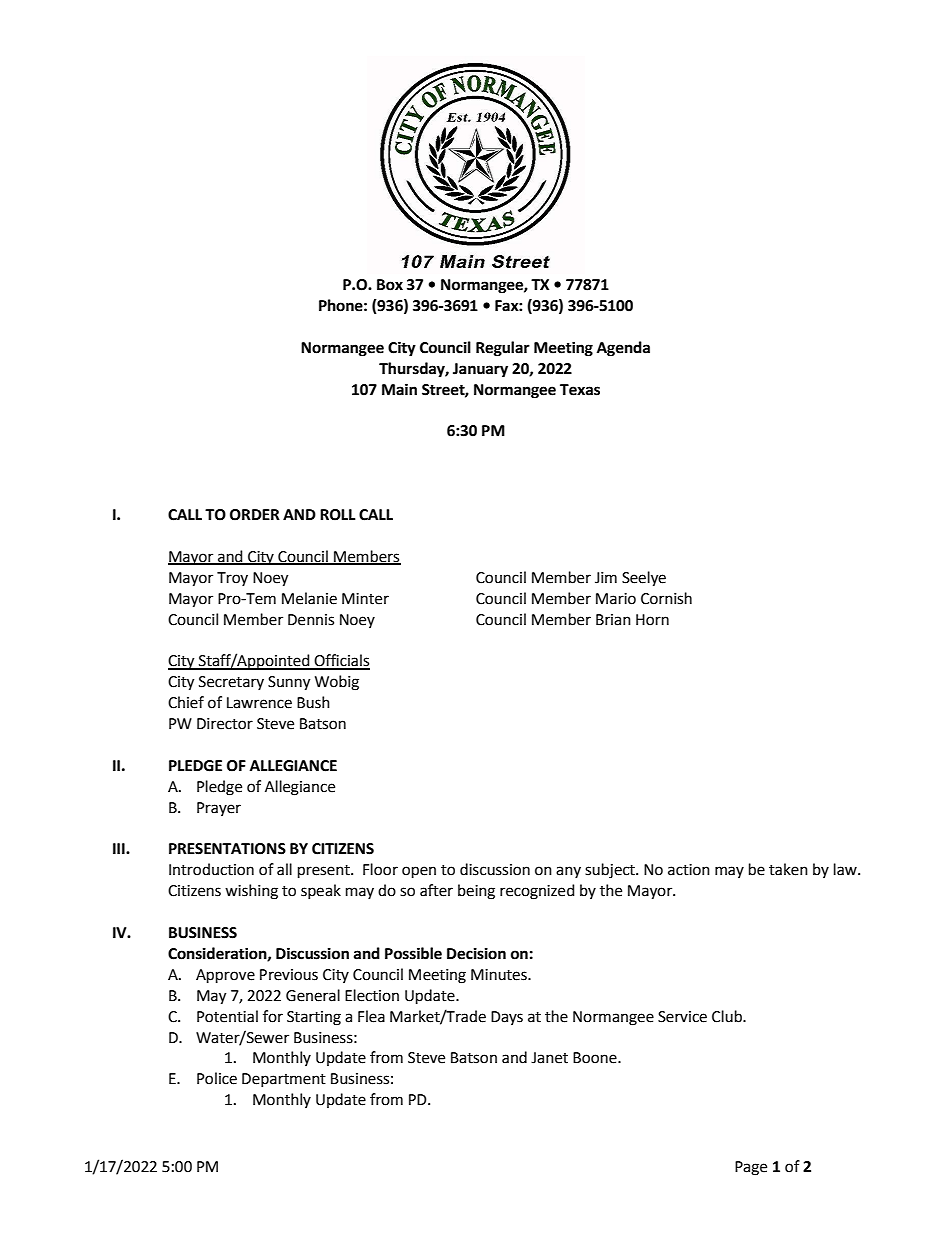 The height and width of the screenshot is (1233, 952). What do you see at coordinates (219, 809) in the screenshot?
I see `Prayer` at bounding box center [219, 809].
